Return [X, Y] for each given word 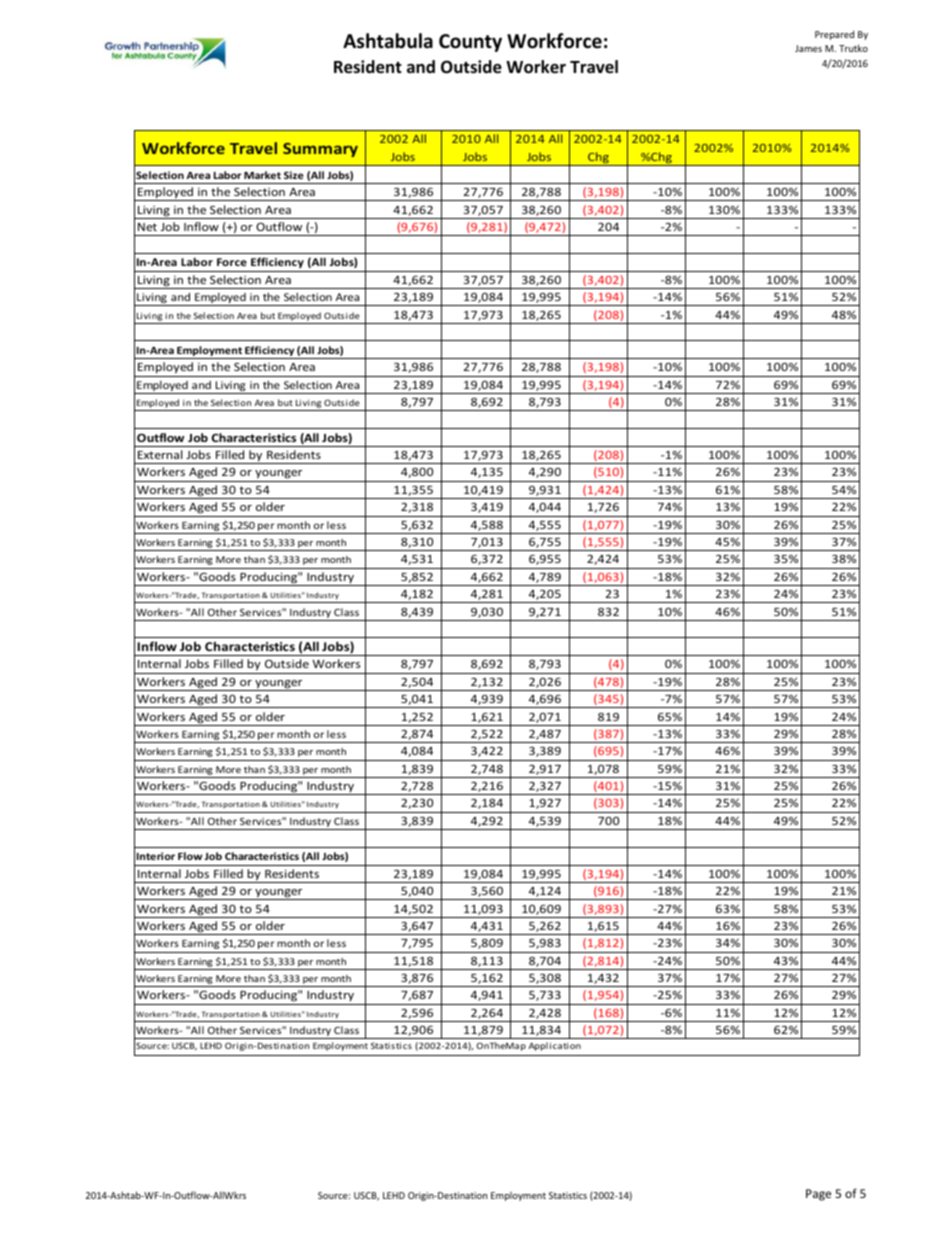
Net [147, 227]
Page [818, 1195]
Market [262, 175]
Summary [320, 150]
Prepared [834, 35]
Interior [156, 856]
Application [555, 1046]
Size [294, 175]
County [470, 43]
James [808, 48]
